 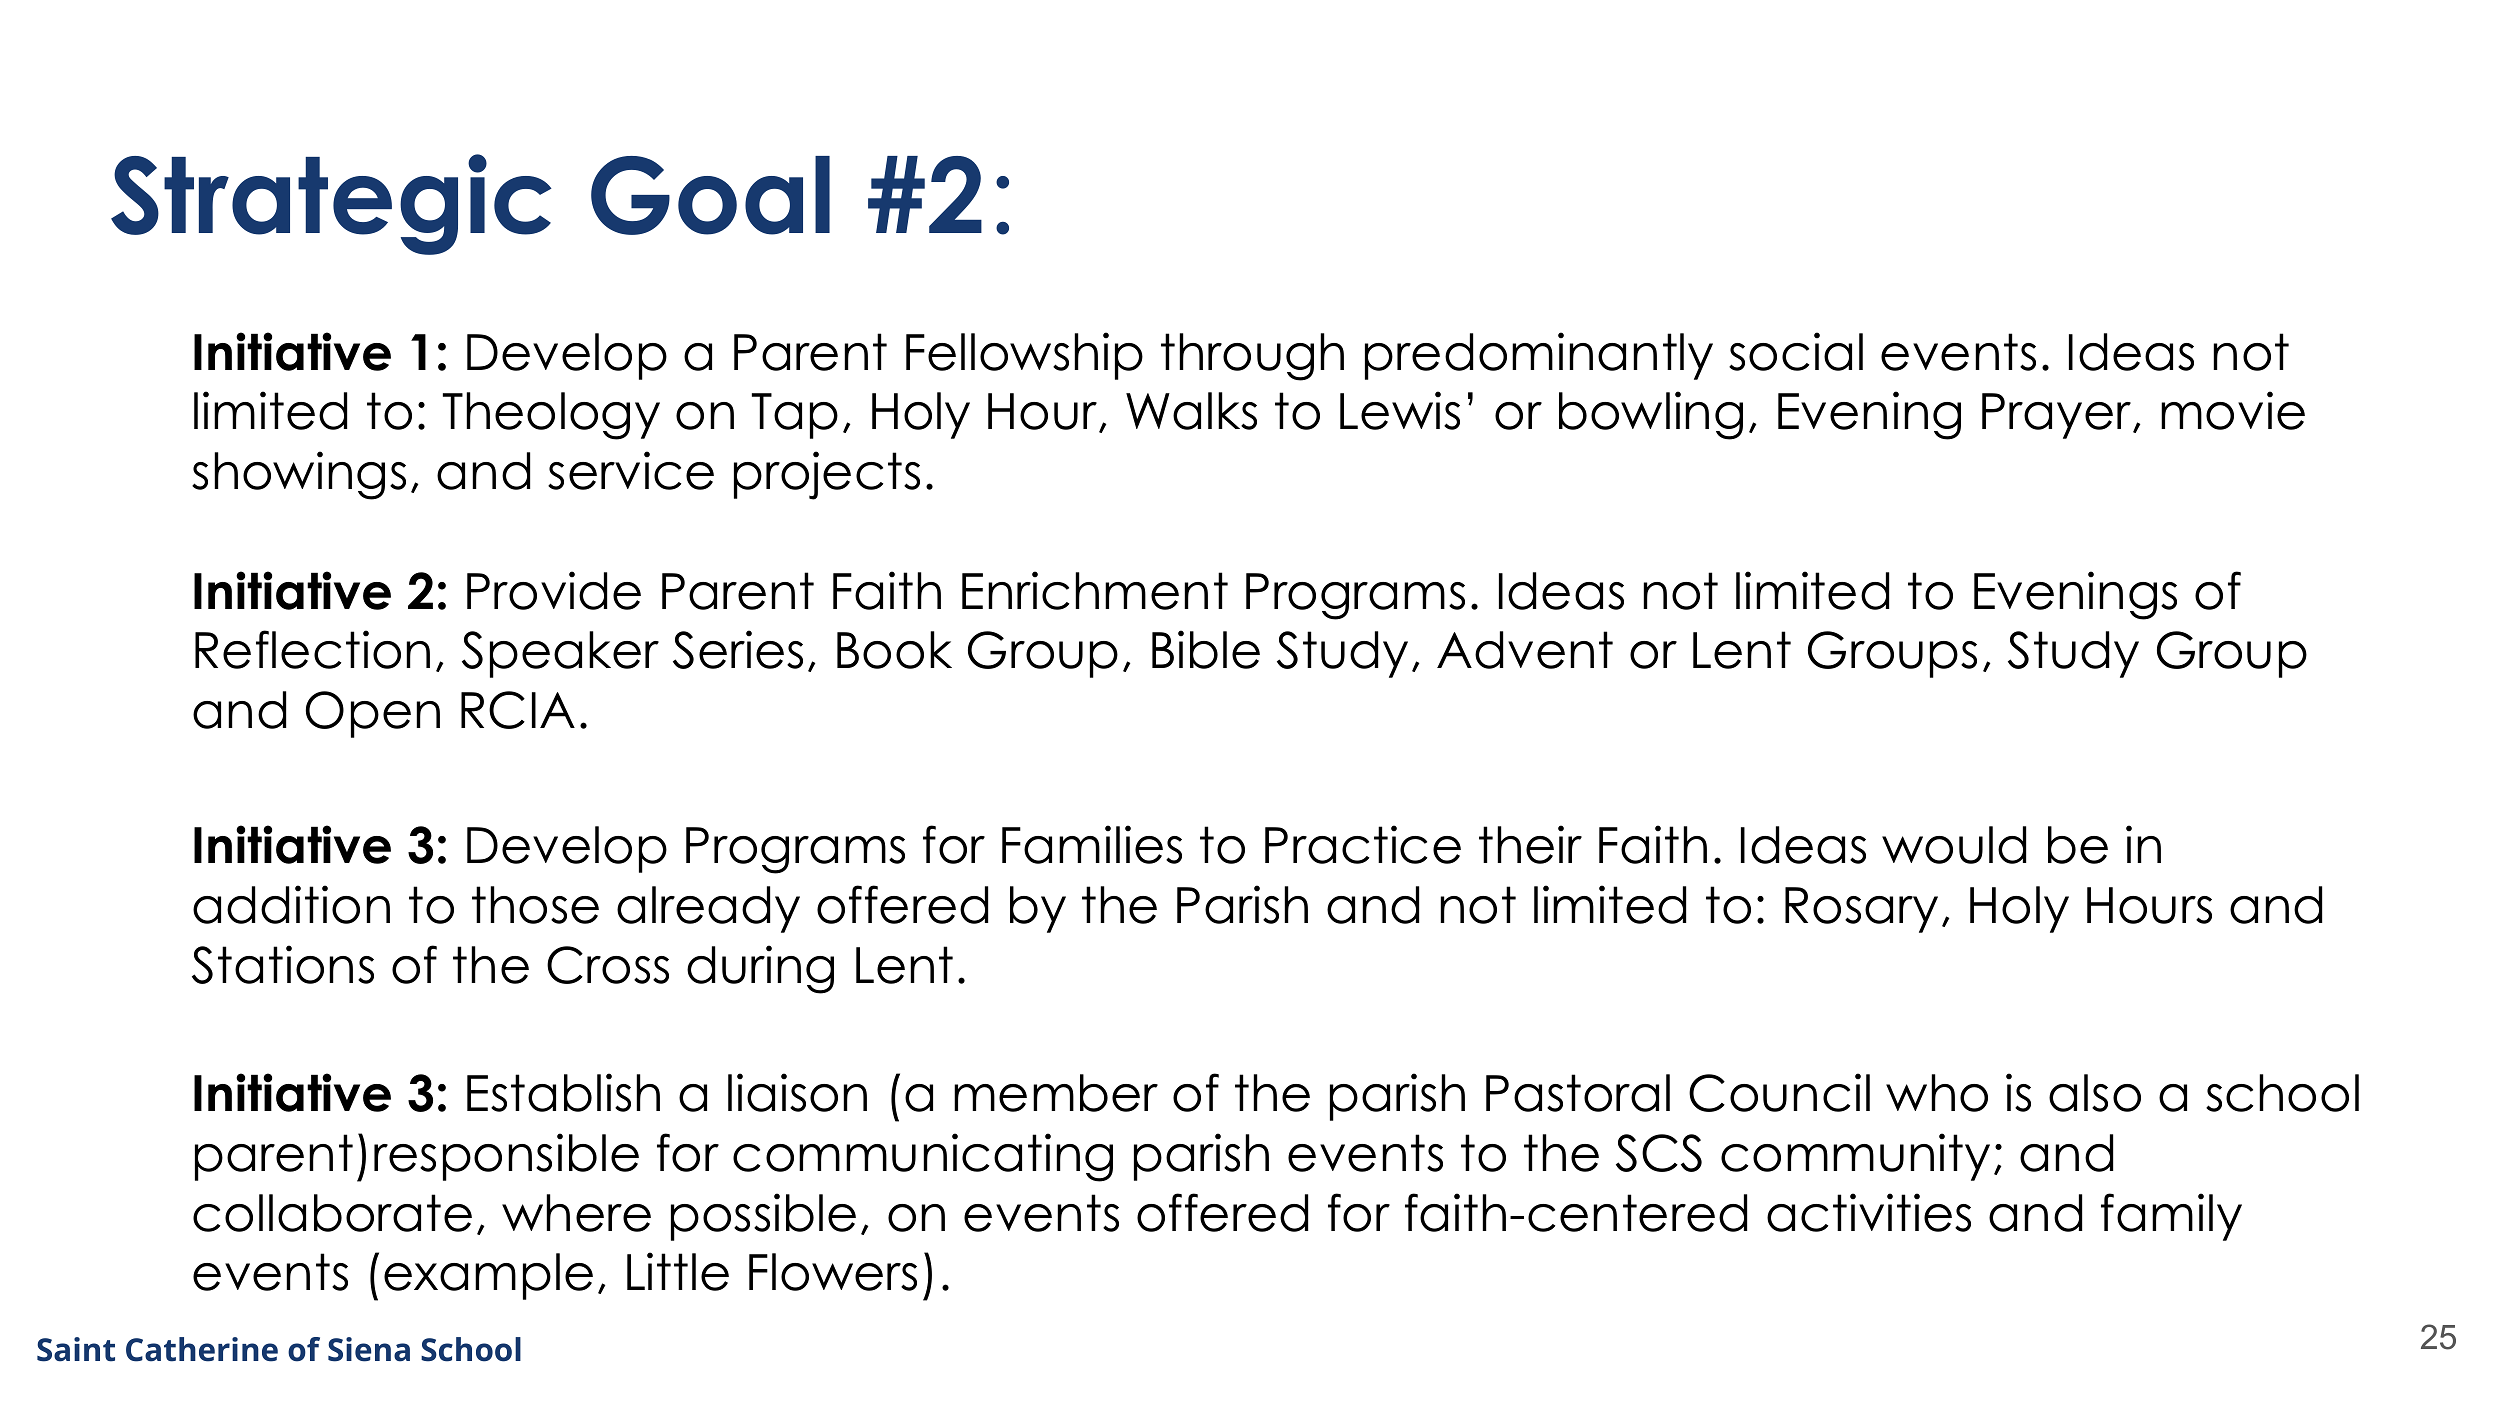 I want to click on Reflection, so click(x=312, y=649).
